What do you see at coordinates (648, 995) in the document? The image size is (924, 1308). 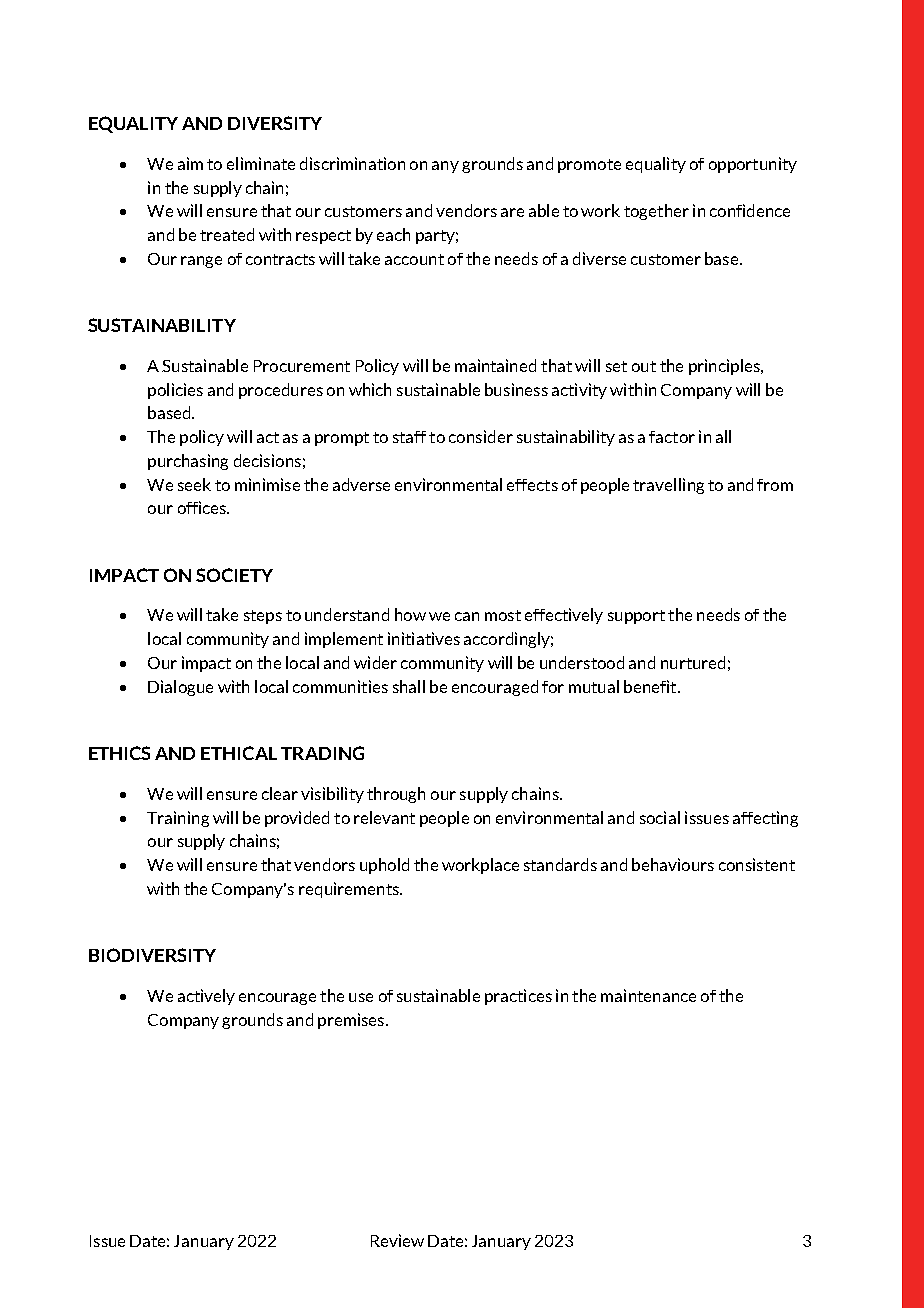 I see `maintenance` at bounding box center [648, 995].
